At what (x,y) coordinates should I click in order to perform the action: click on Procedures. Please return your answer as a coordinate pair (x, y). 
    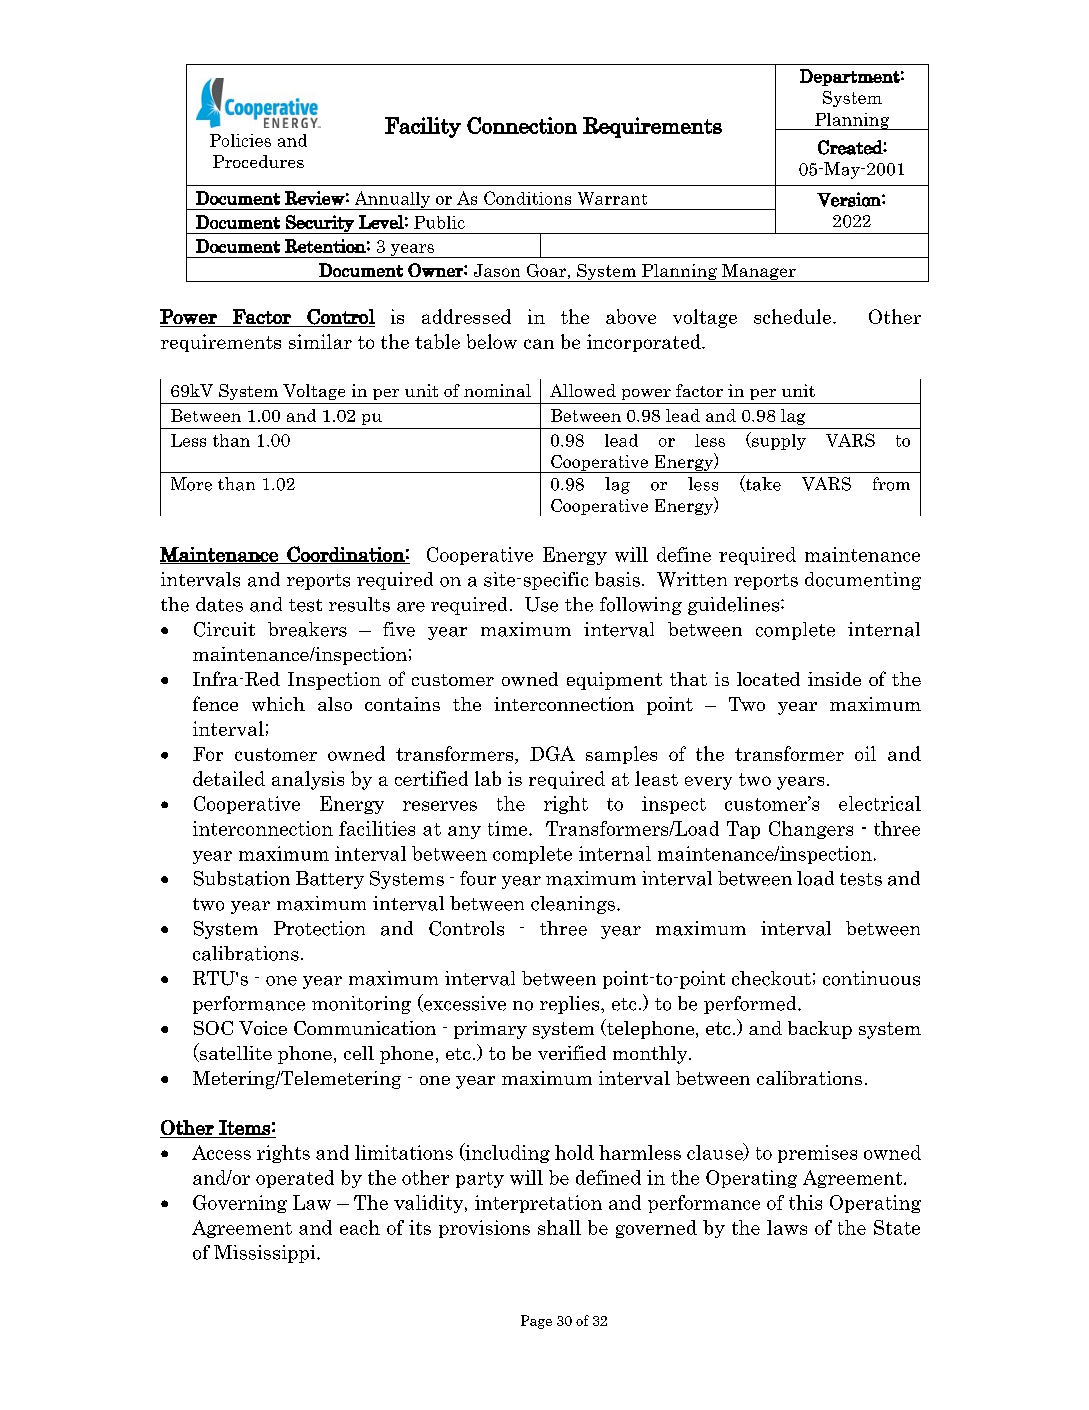
    Looking at the image, I should click on (258, 161).
